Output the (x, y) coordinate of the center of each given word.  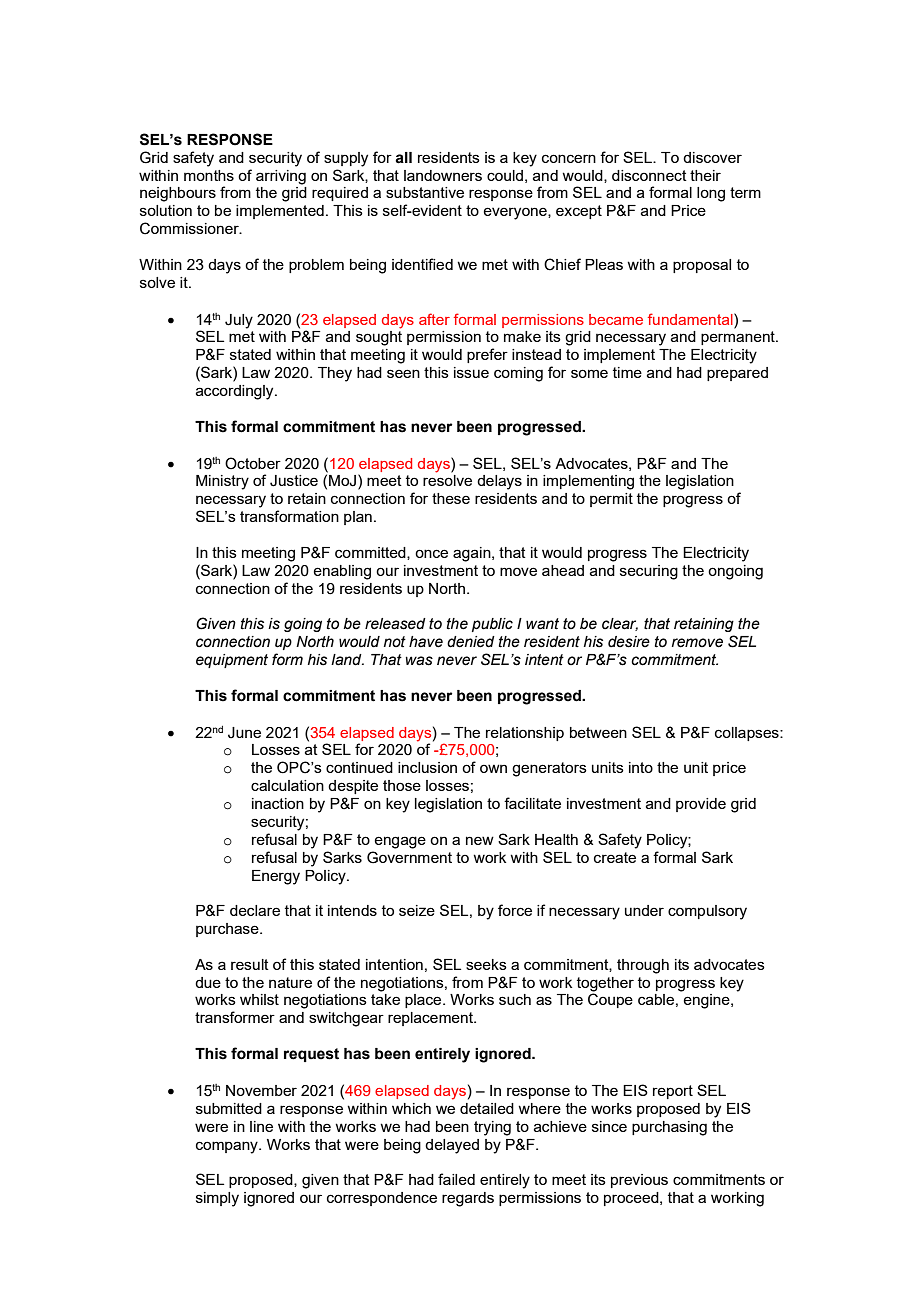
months (209, 175)
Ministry (222, 482)
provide (701, 805)
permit (611, 500)
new (480, 840)
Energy (276, 877)
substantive (425, 192)
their (705, 175)
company (228, 1147)
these (451, 498)
